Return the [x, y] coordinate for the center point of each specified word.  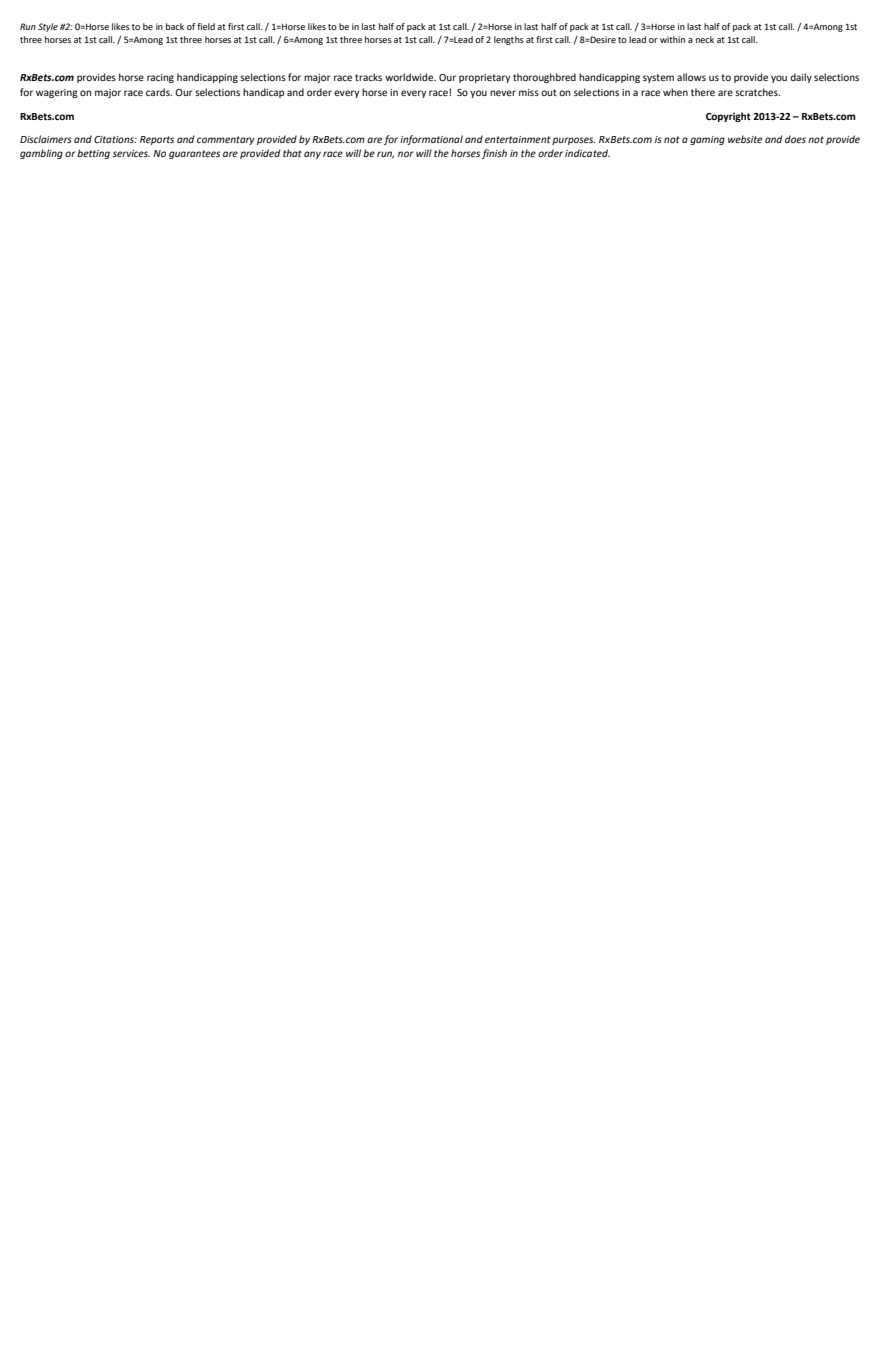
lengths [509, 40]
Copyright [728, 117]
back [175, 26]
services [131, 153]
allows [691, 77]
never [503, 93]
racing [160, 78]
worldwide [410, 77]
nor [406, 154]
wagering [57, 93]
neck [705, 39]
